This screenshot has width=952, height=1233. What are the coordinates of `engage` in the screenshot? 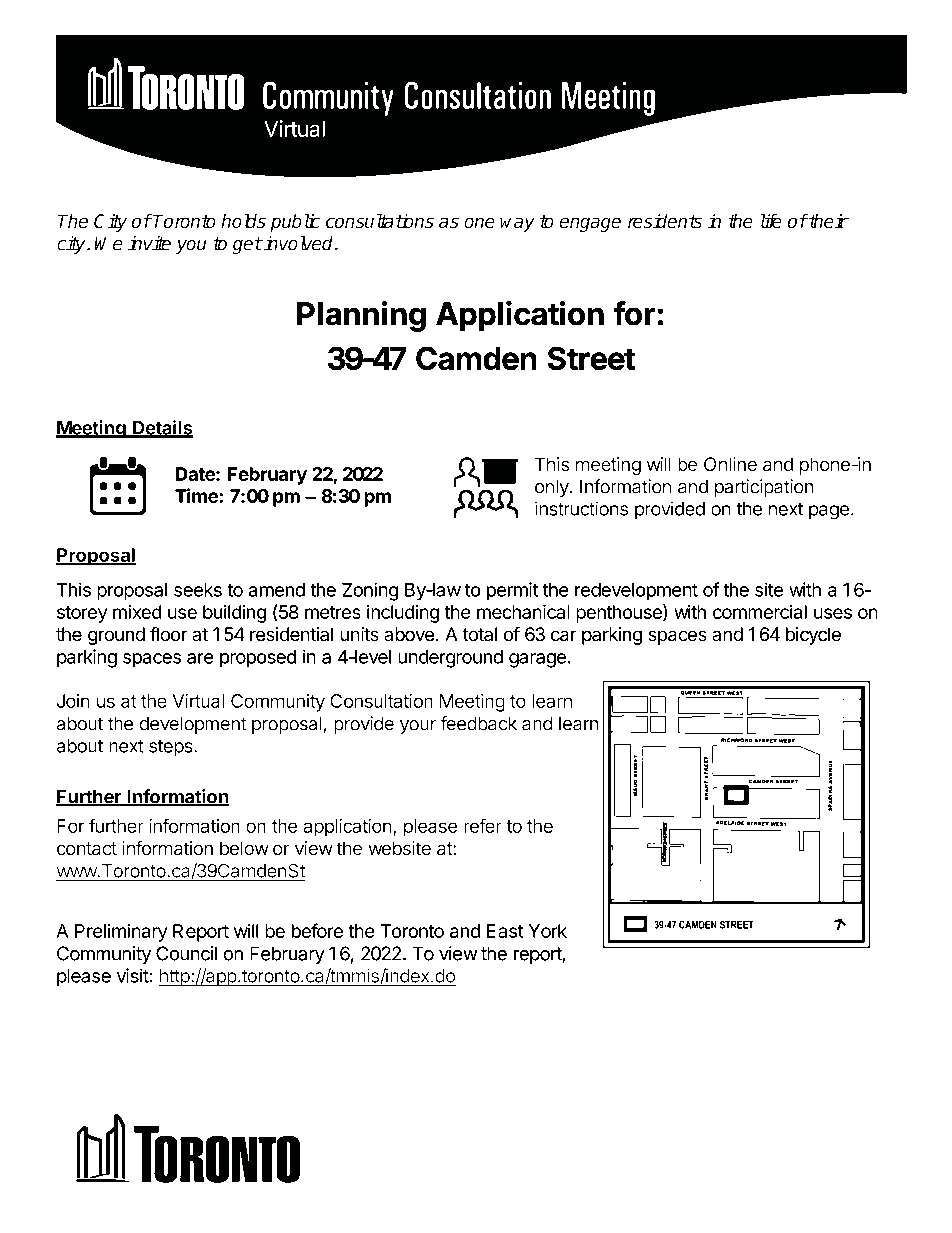 It's located at (590, 224).
